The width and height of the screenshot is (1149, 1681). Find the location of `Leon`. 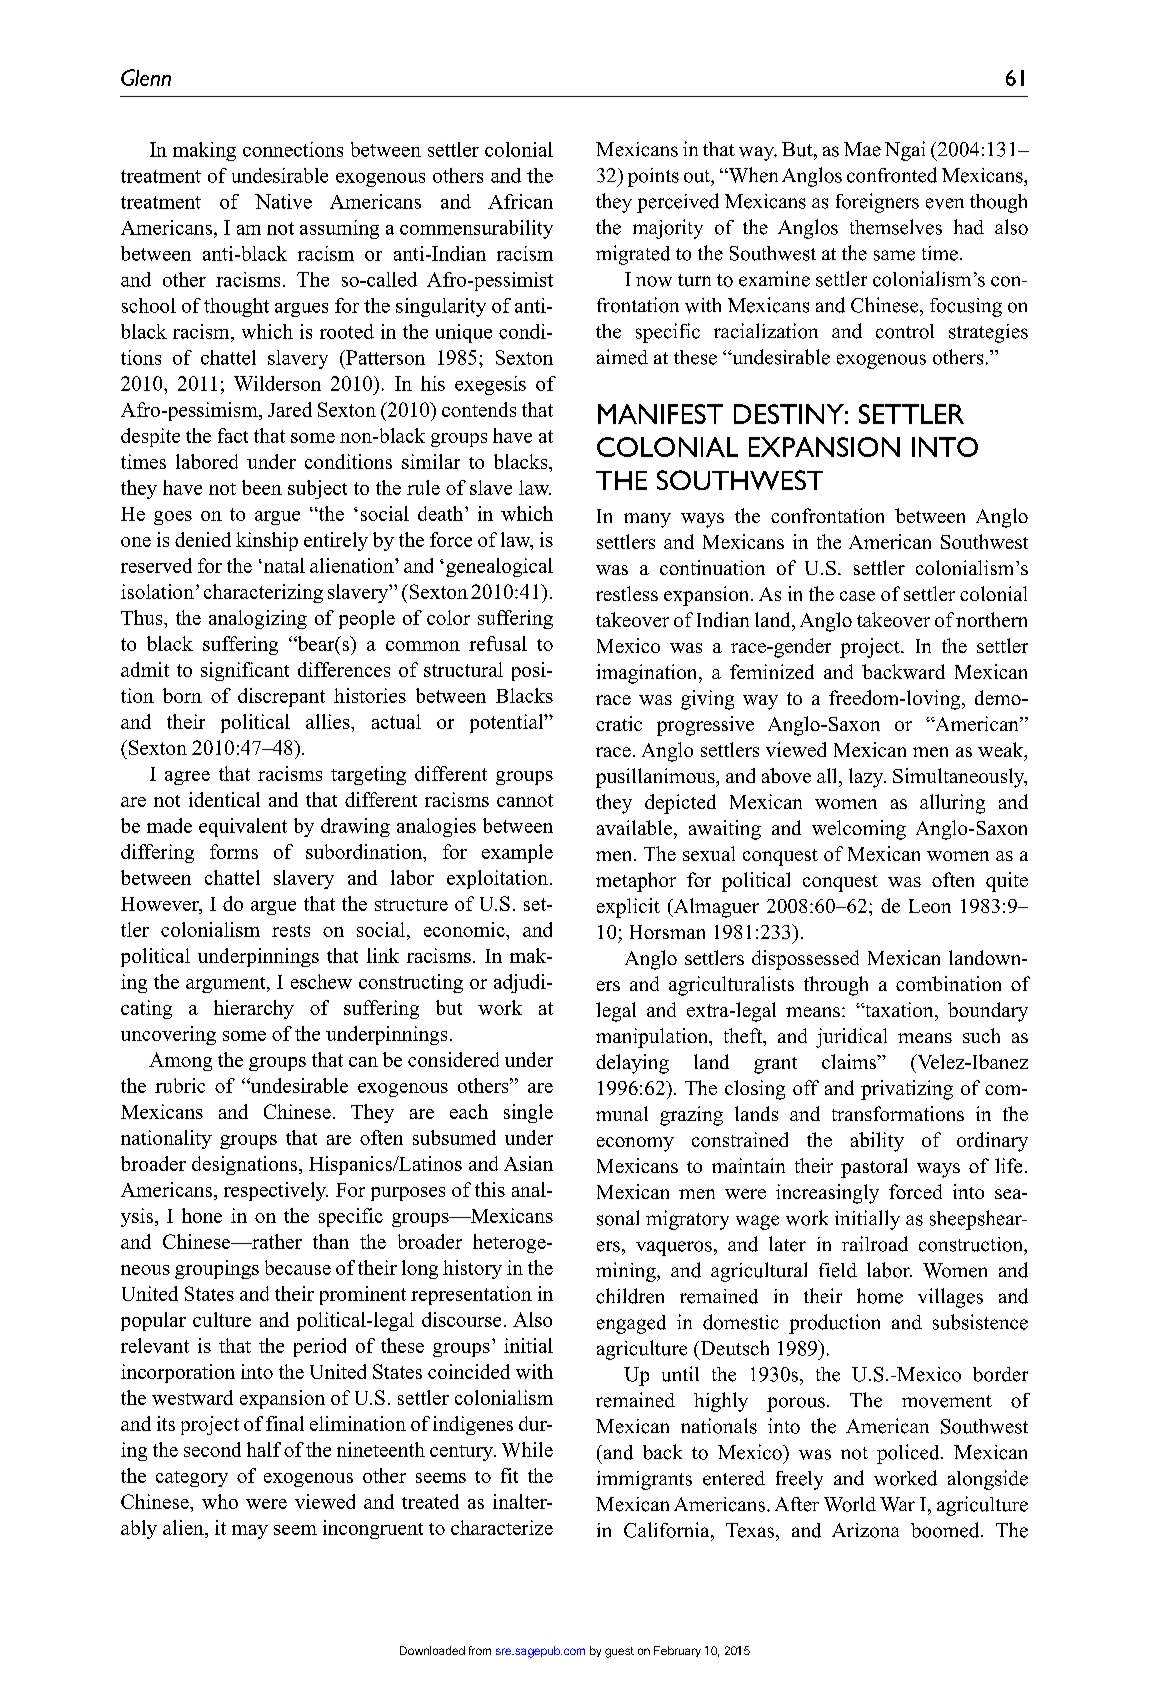

Leon is located at coordinates (930, 906).
